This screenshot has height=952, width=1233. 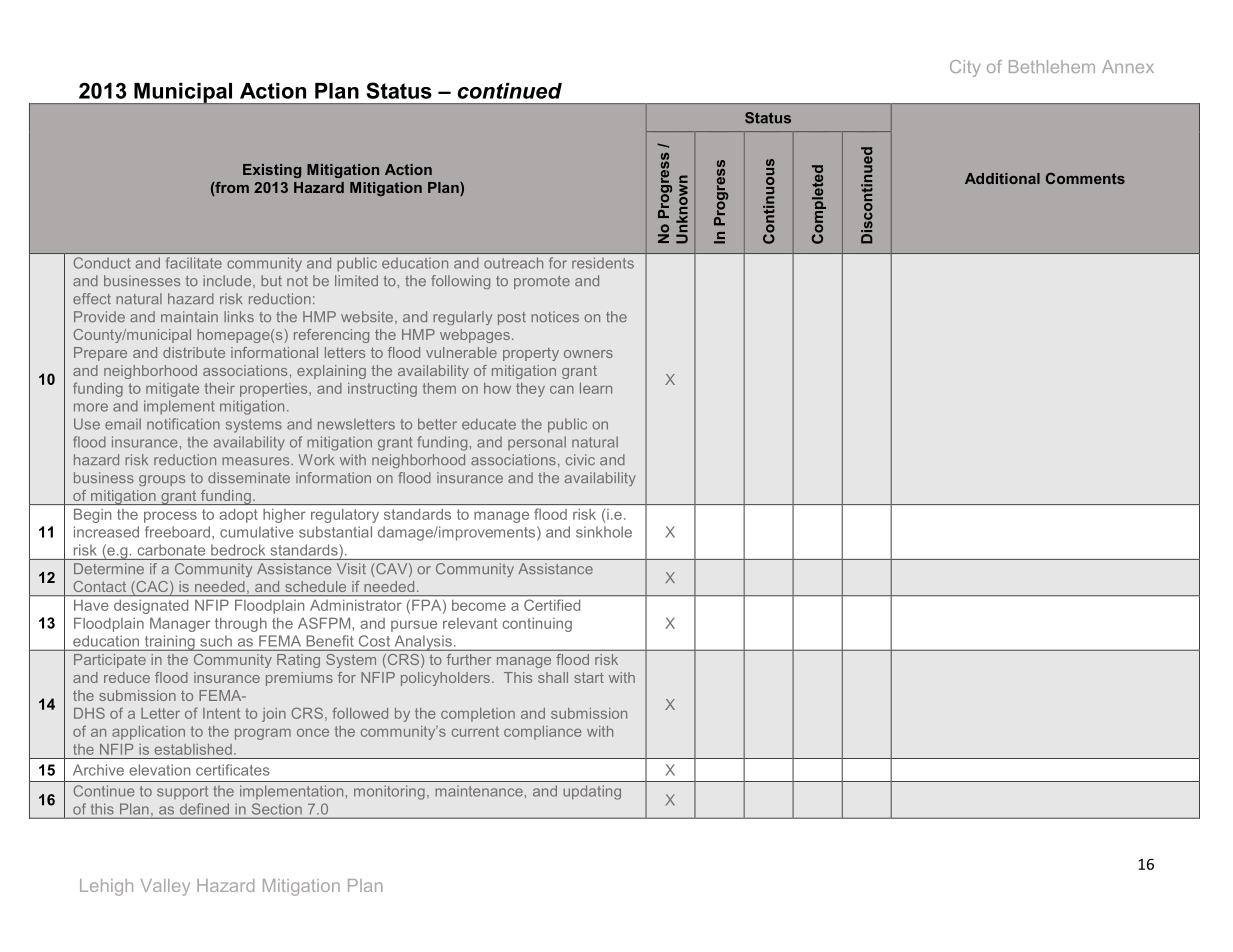 I want to click on owners, so click(x=588, y=354).
